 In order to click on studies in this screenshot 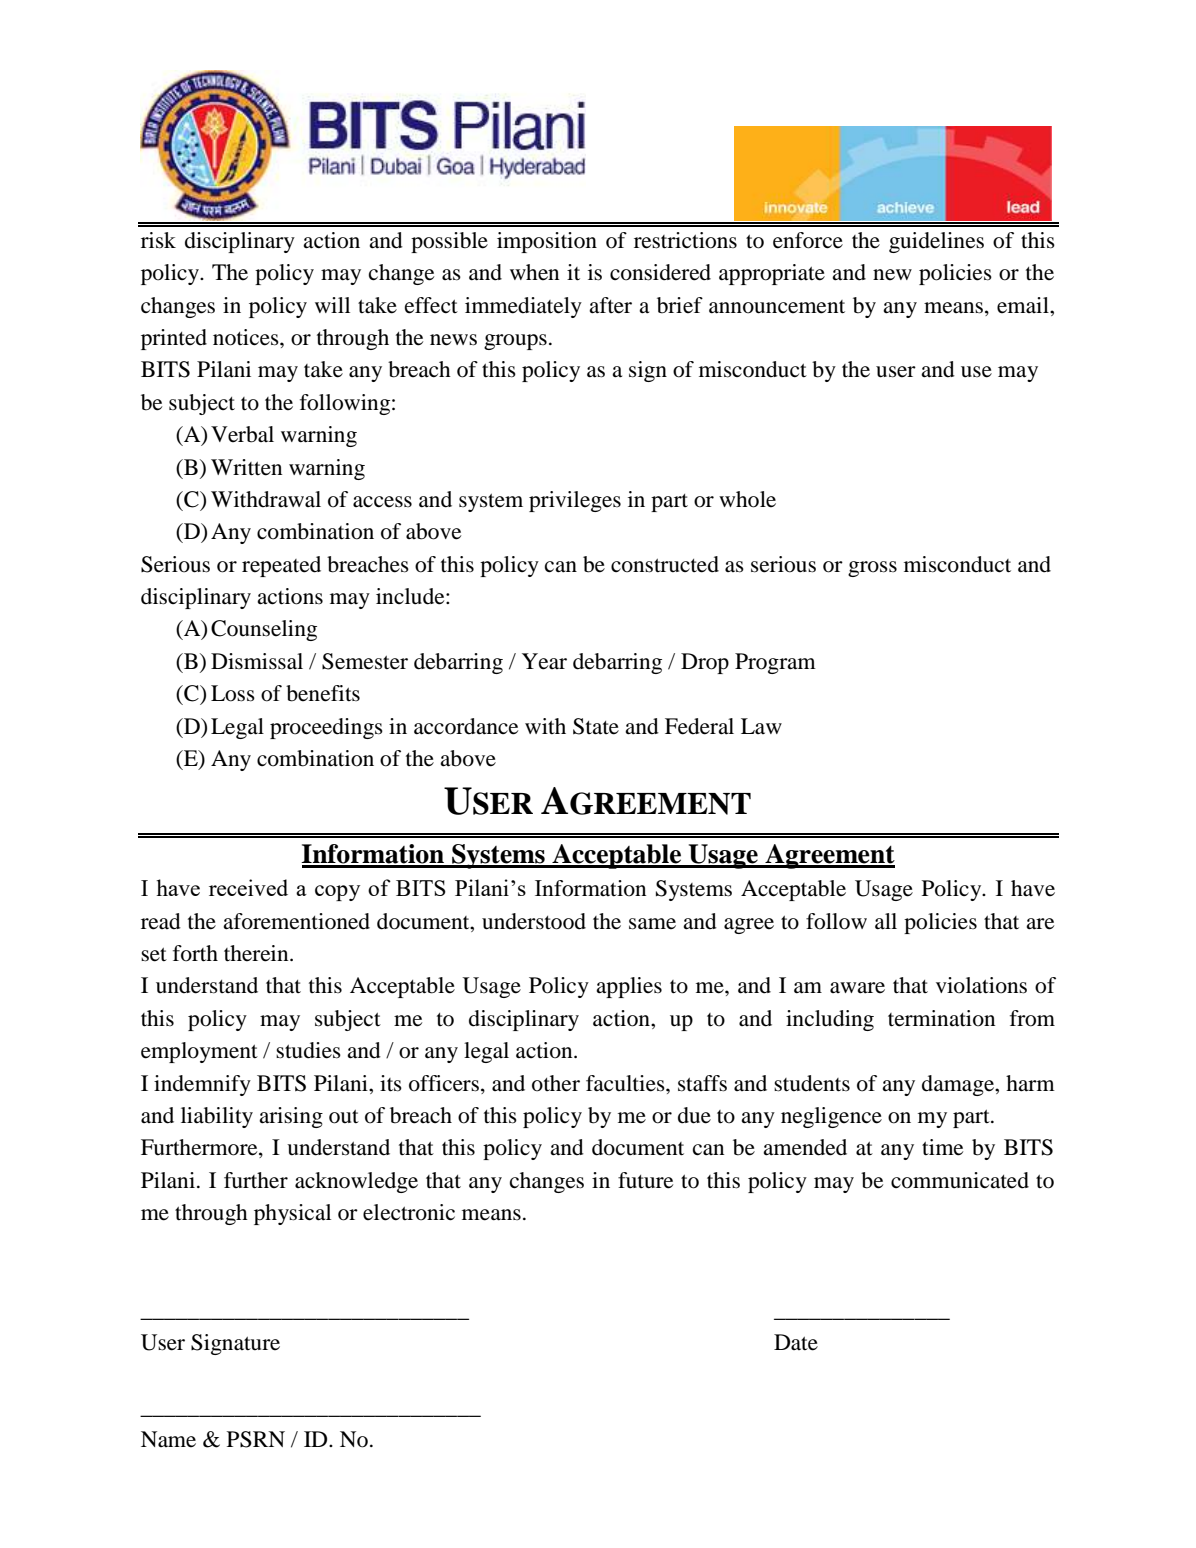, I will do `click(308, 1050)`.
